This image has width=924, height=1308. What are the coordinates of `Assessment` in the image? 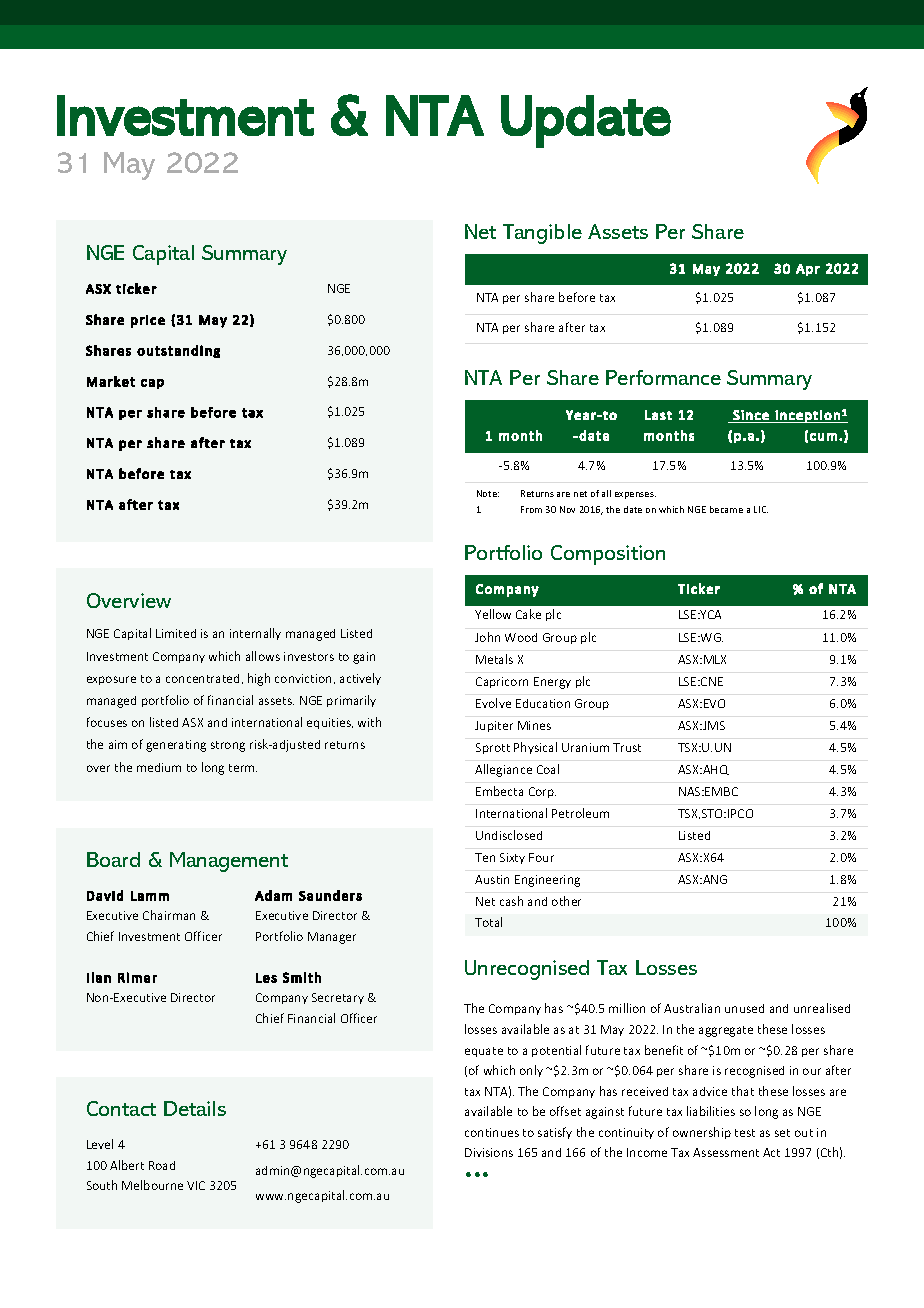 It's located at (726, 1152).
